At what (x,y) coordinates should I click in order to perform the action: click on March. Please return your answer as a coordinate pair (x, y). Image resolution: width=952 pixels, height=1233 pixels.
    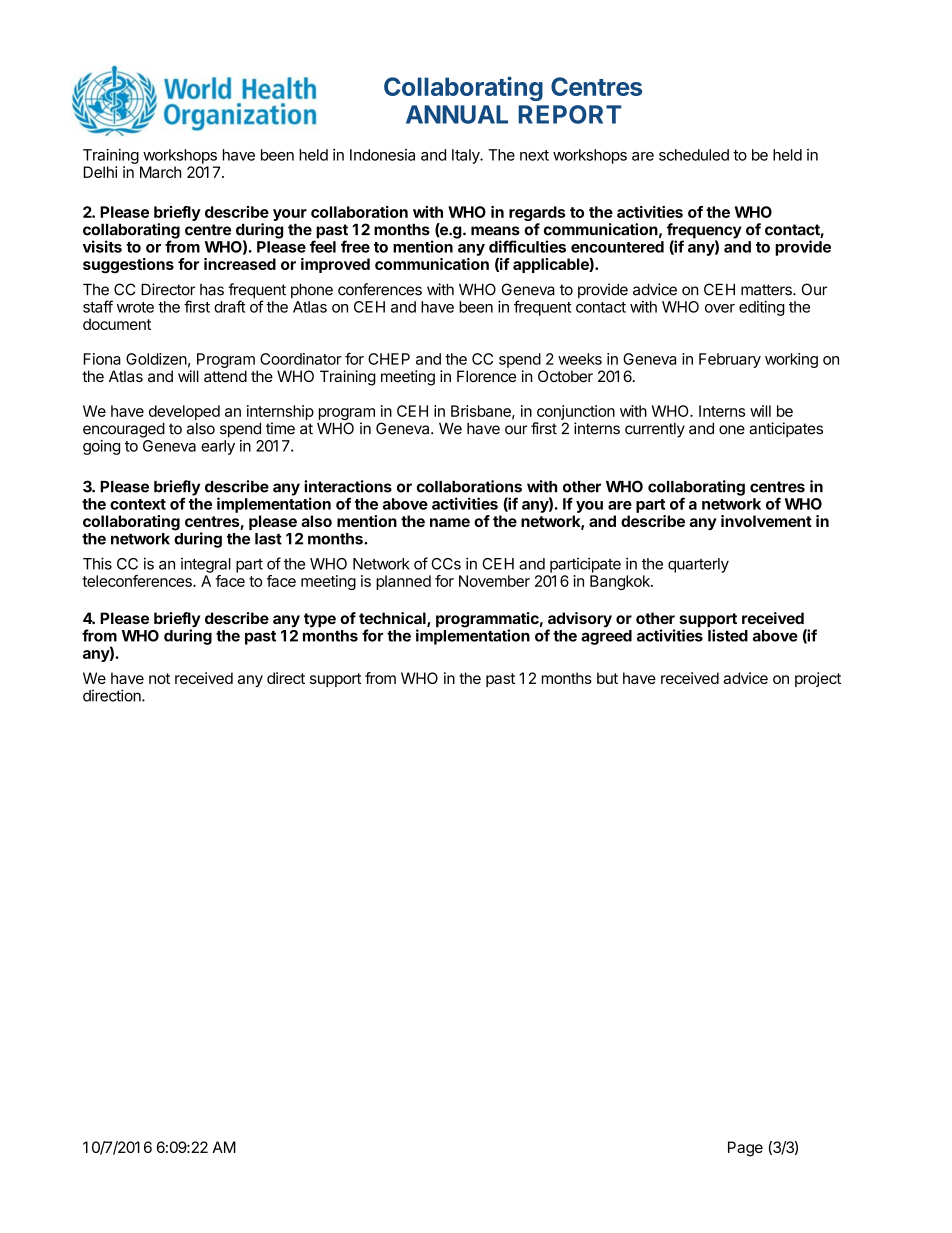
    Looking at the image, I should click on (160, 172).
